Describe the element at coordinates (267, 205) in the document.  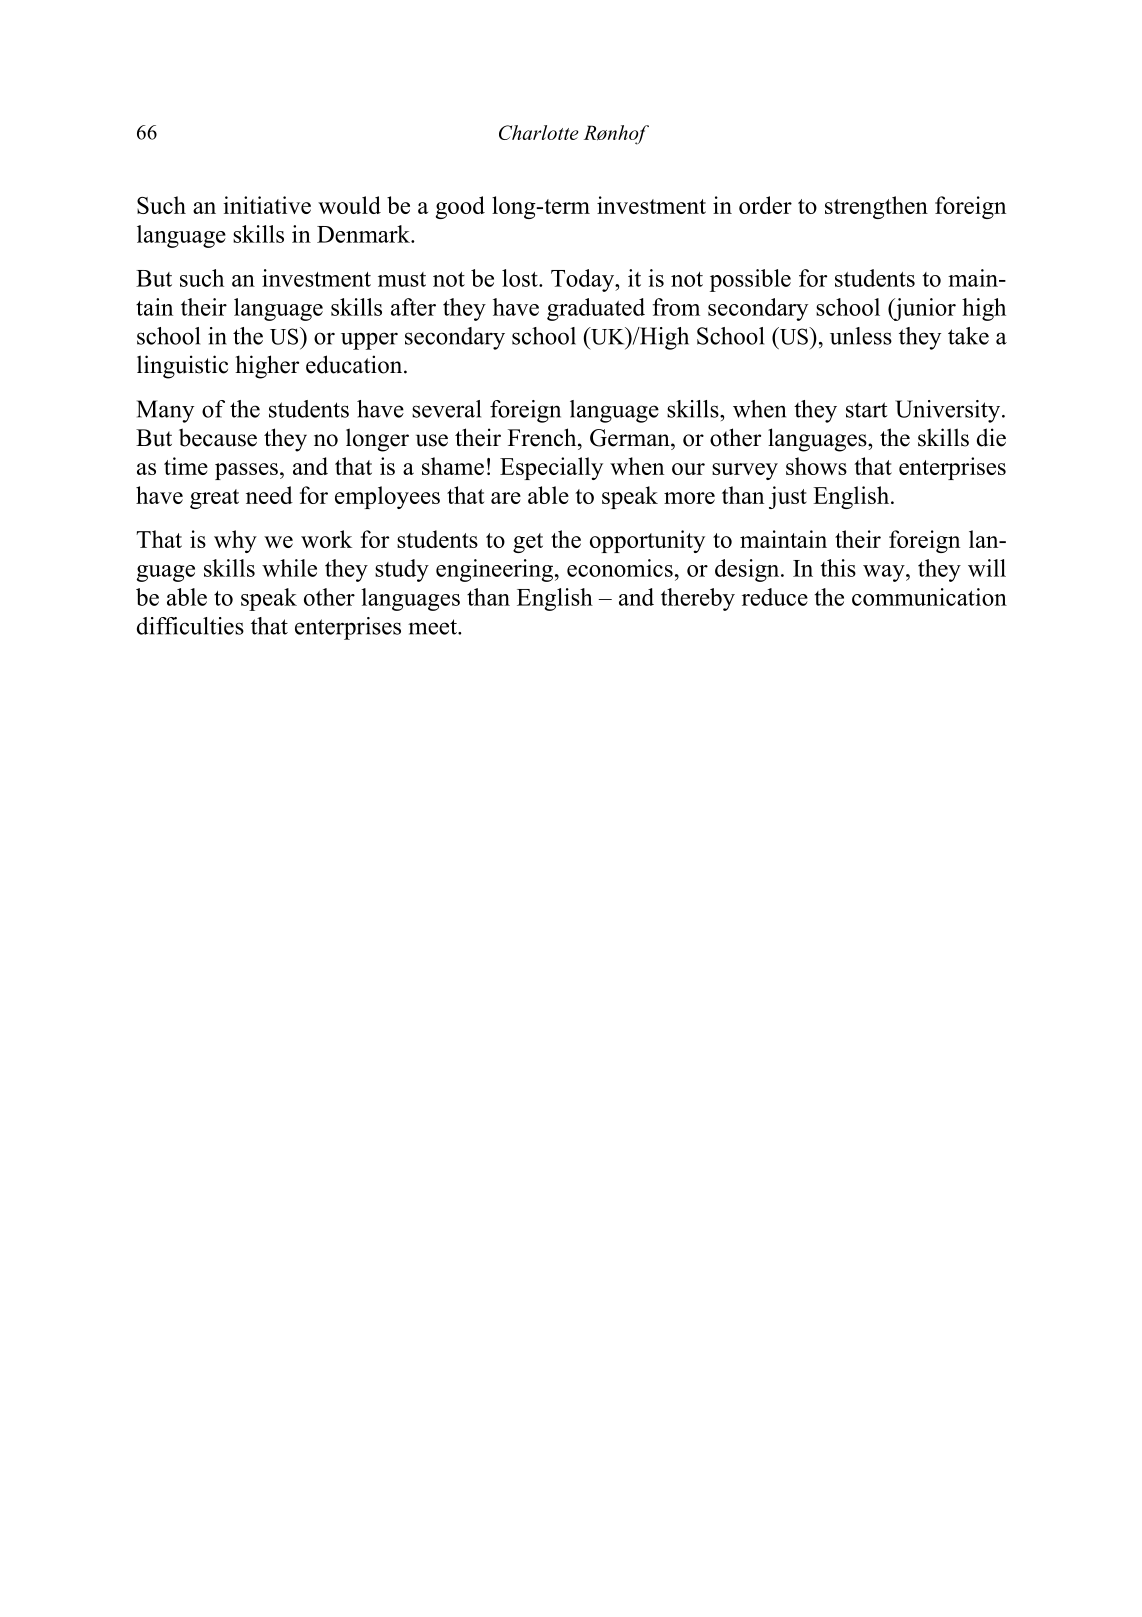
I see `initiative` at that location.
